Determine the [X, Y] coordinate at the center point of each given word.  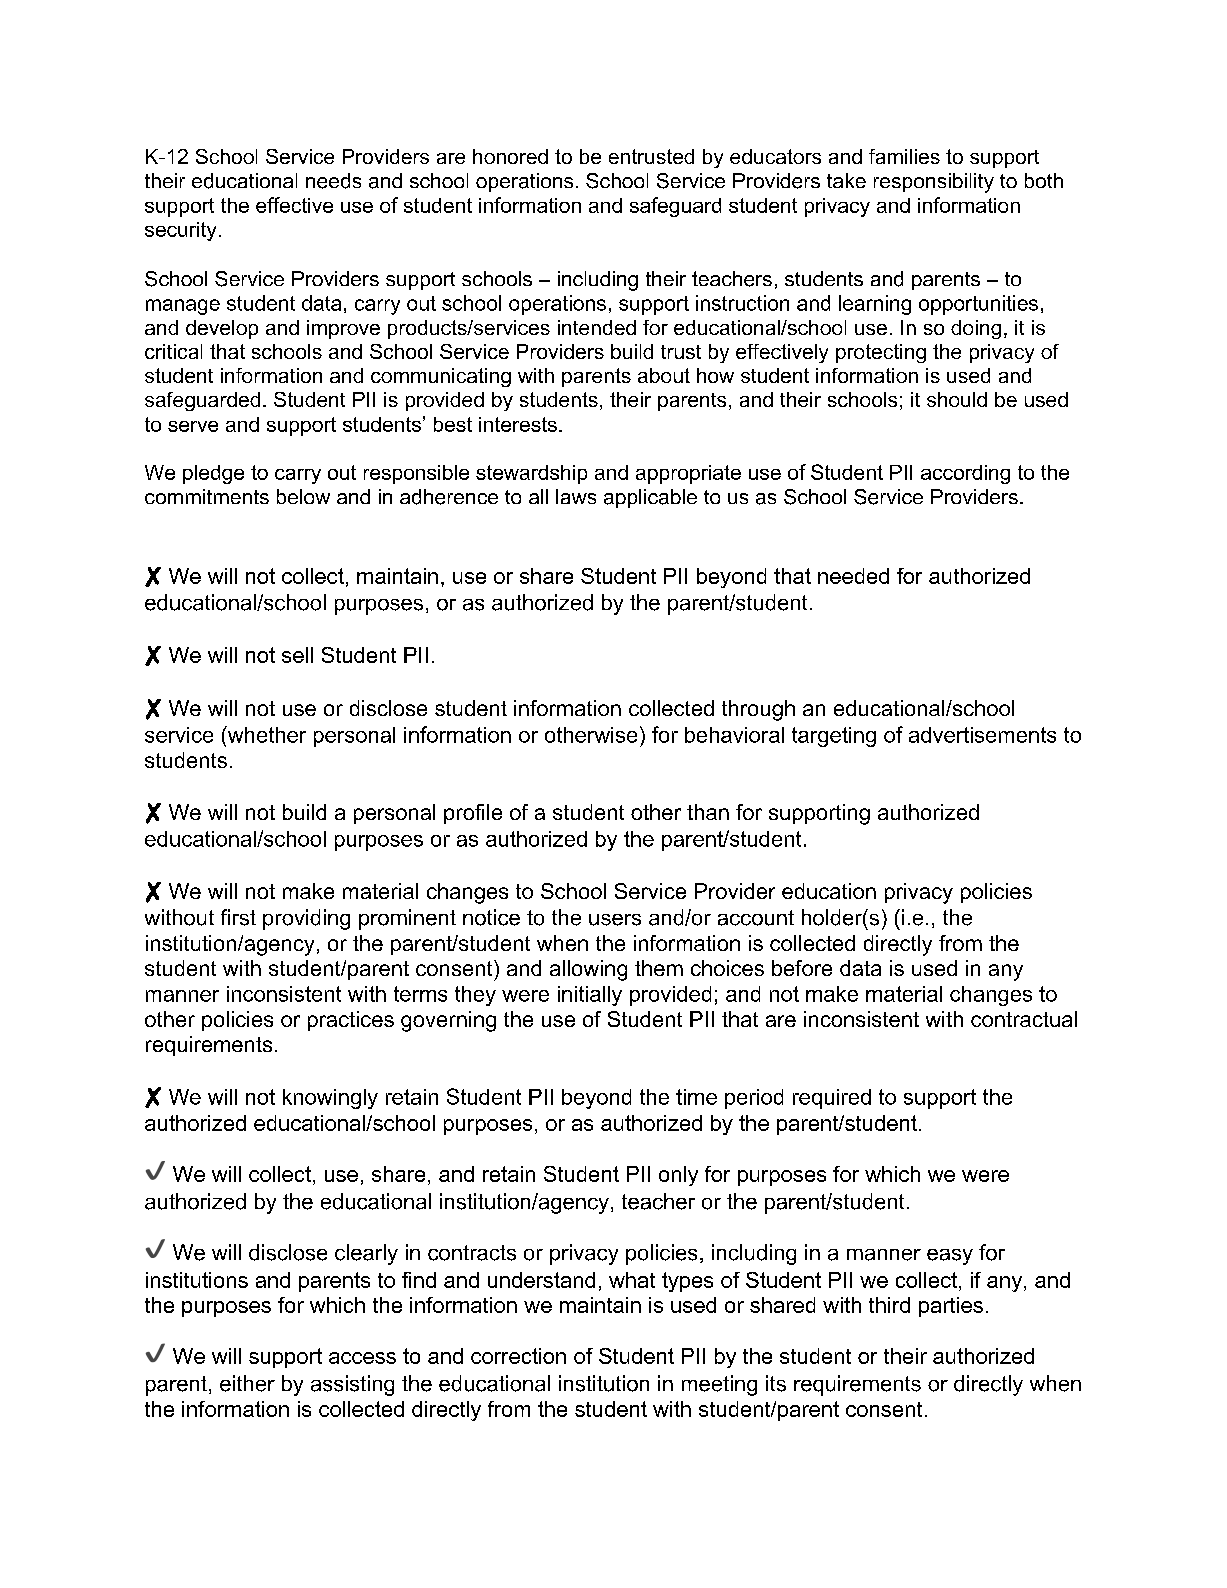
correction [518, 1356]
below [303, 496]
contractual [1024, 1019]
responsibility [934, 183]
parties [951, 1307]
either [247, 1383]
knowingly [330, 1099]
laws [576, 496]
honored [510, 156]
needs [333, 181]
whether [265, 734]
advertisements [982, 735]
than [708, 812]
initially [590, 996]
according [965, 474]
